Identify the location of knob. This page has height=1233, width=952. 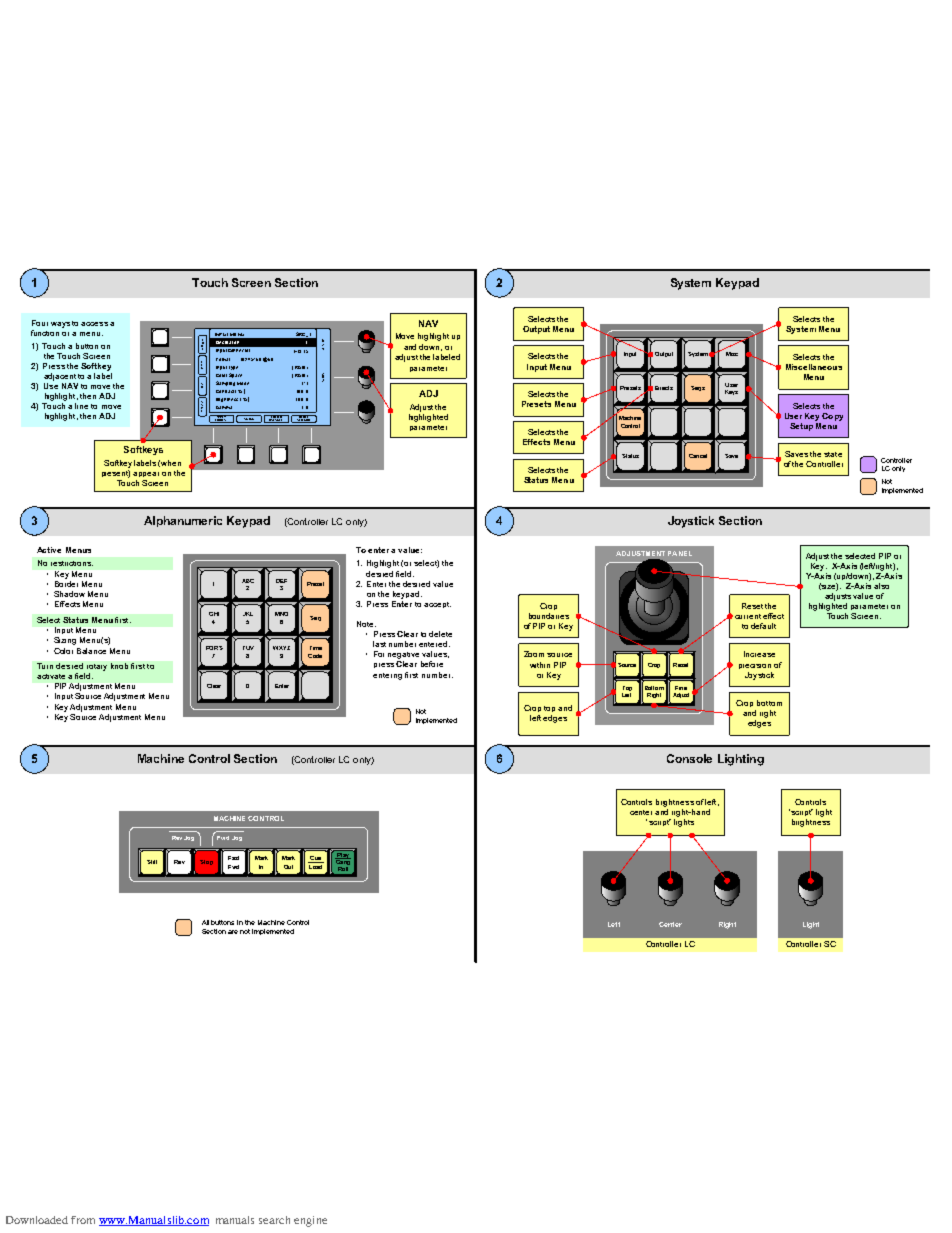
(119, 666).
